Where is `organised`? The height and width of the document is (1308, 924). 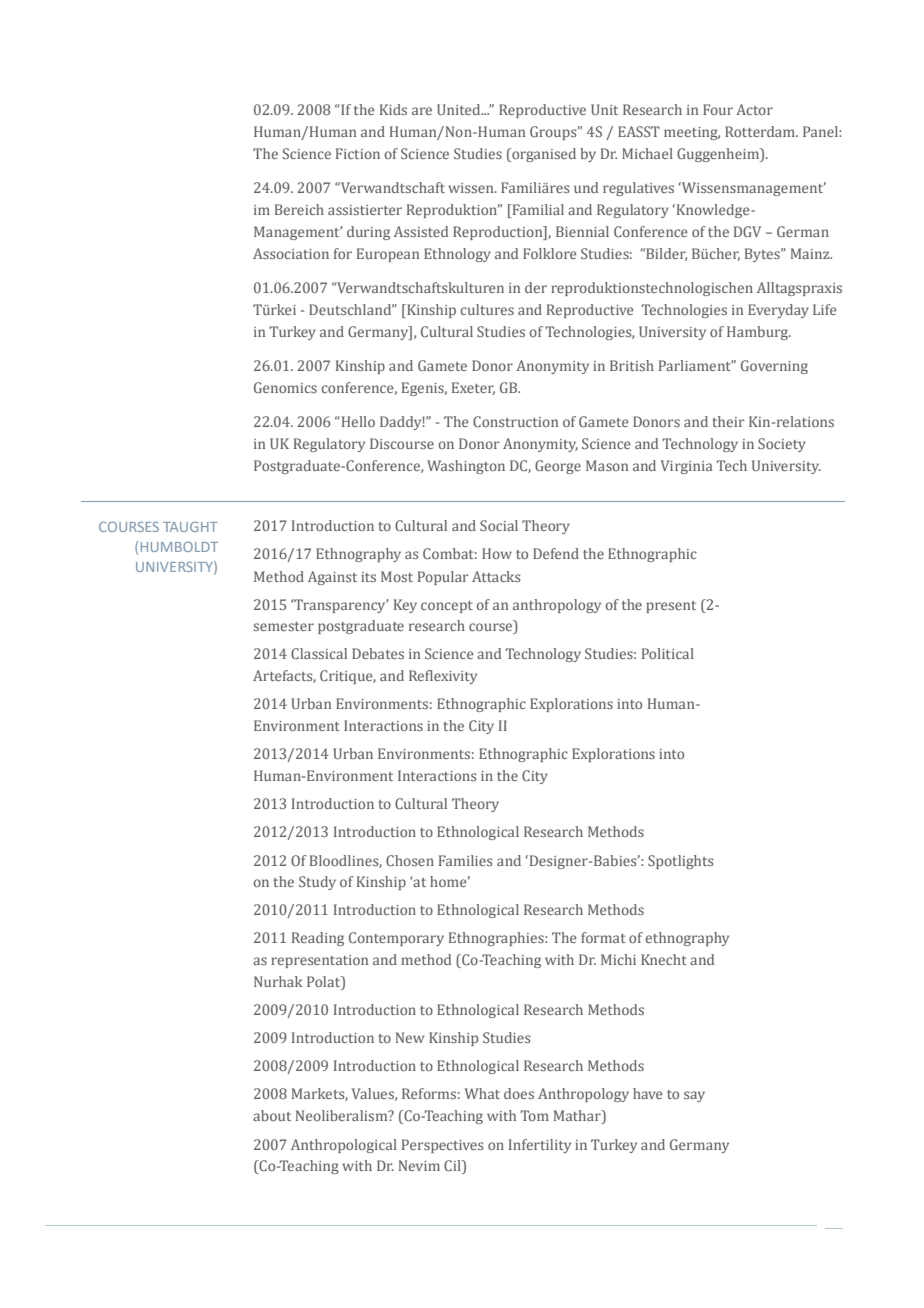
organised is located at coordinates (543, 155).
